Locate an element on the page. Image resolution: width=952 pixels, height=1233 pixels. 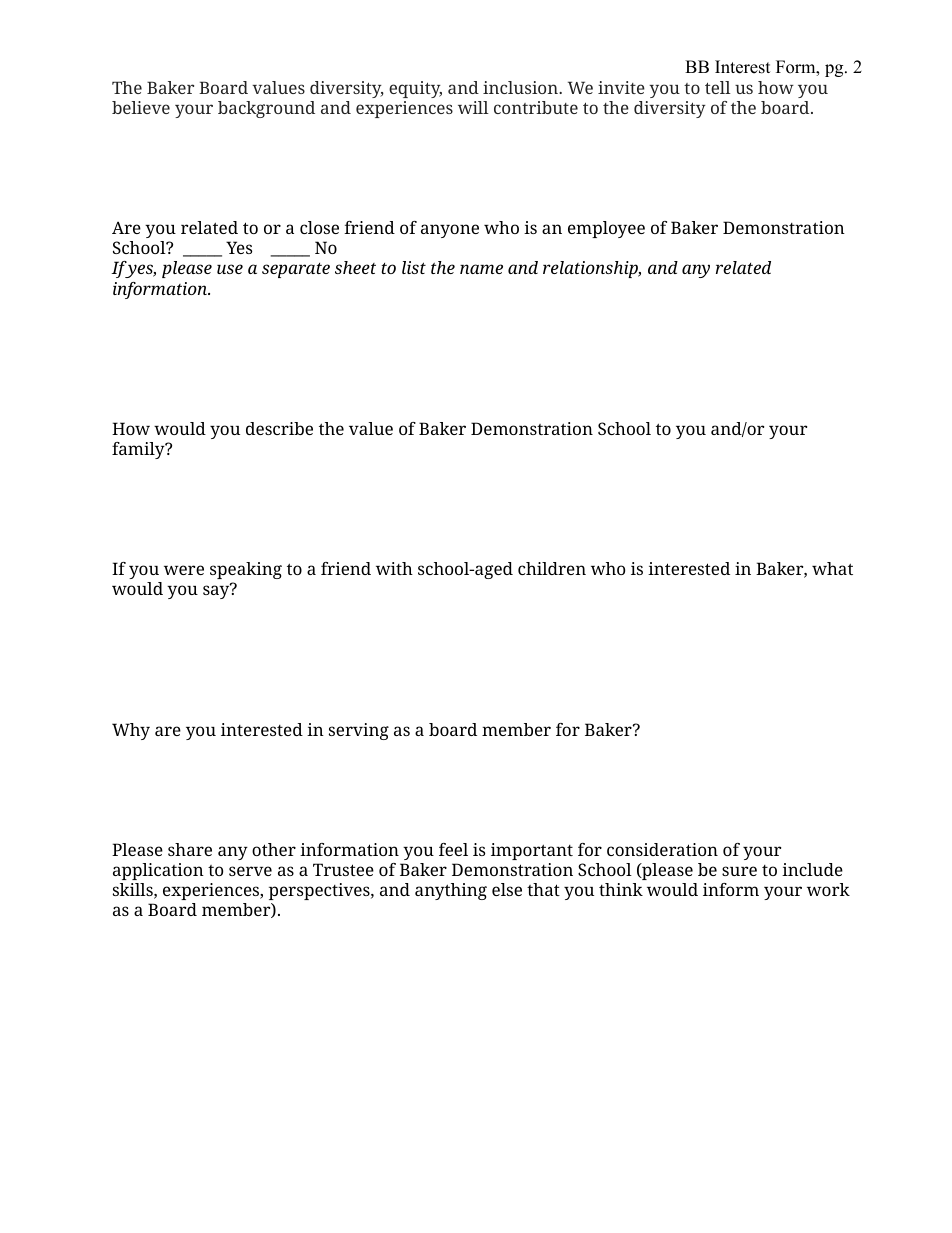
what is located at coordinates (832, 568).
